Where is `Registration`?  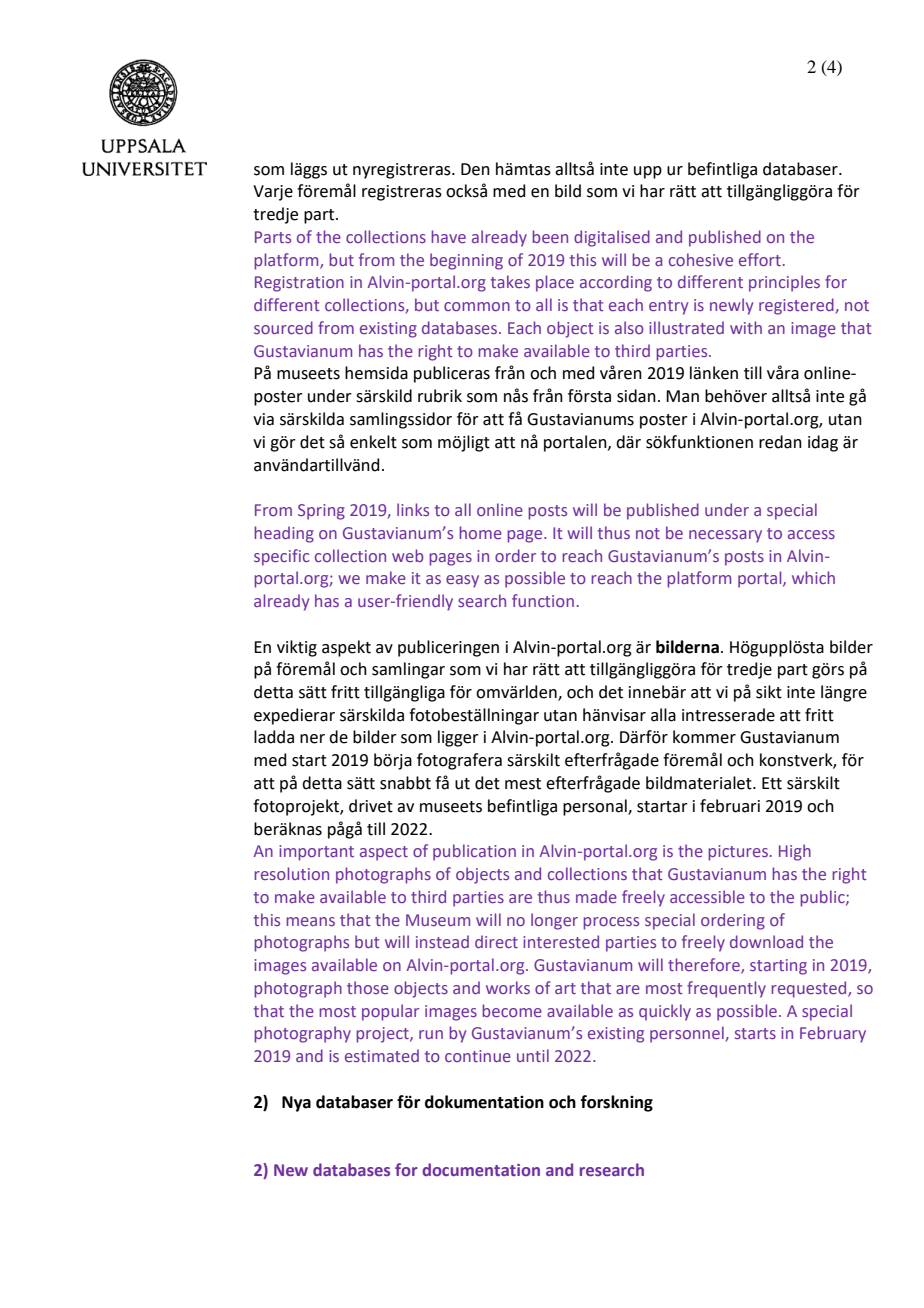 Registration is located at coordinates (299, 284).
